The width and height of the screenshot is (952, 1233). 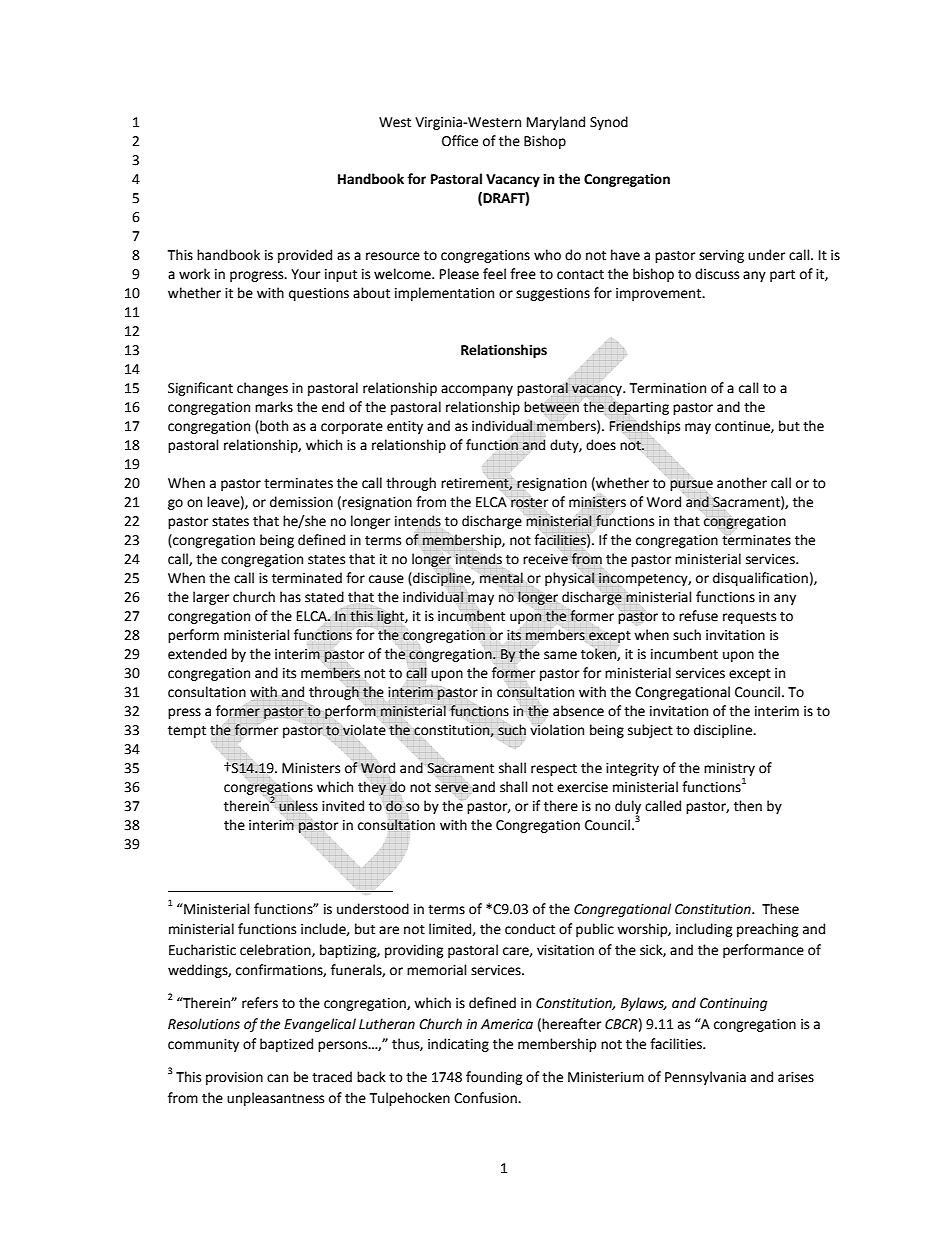 What do you see at coordinates (305, 256) in the screenshot?
I see `provided` at bounding box center [305, 256].
